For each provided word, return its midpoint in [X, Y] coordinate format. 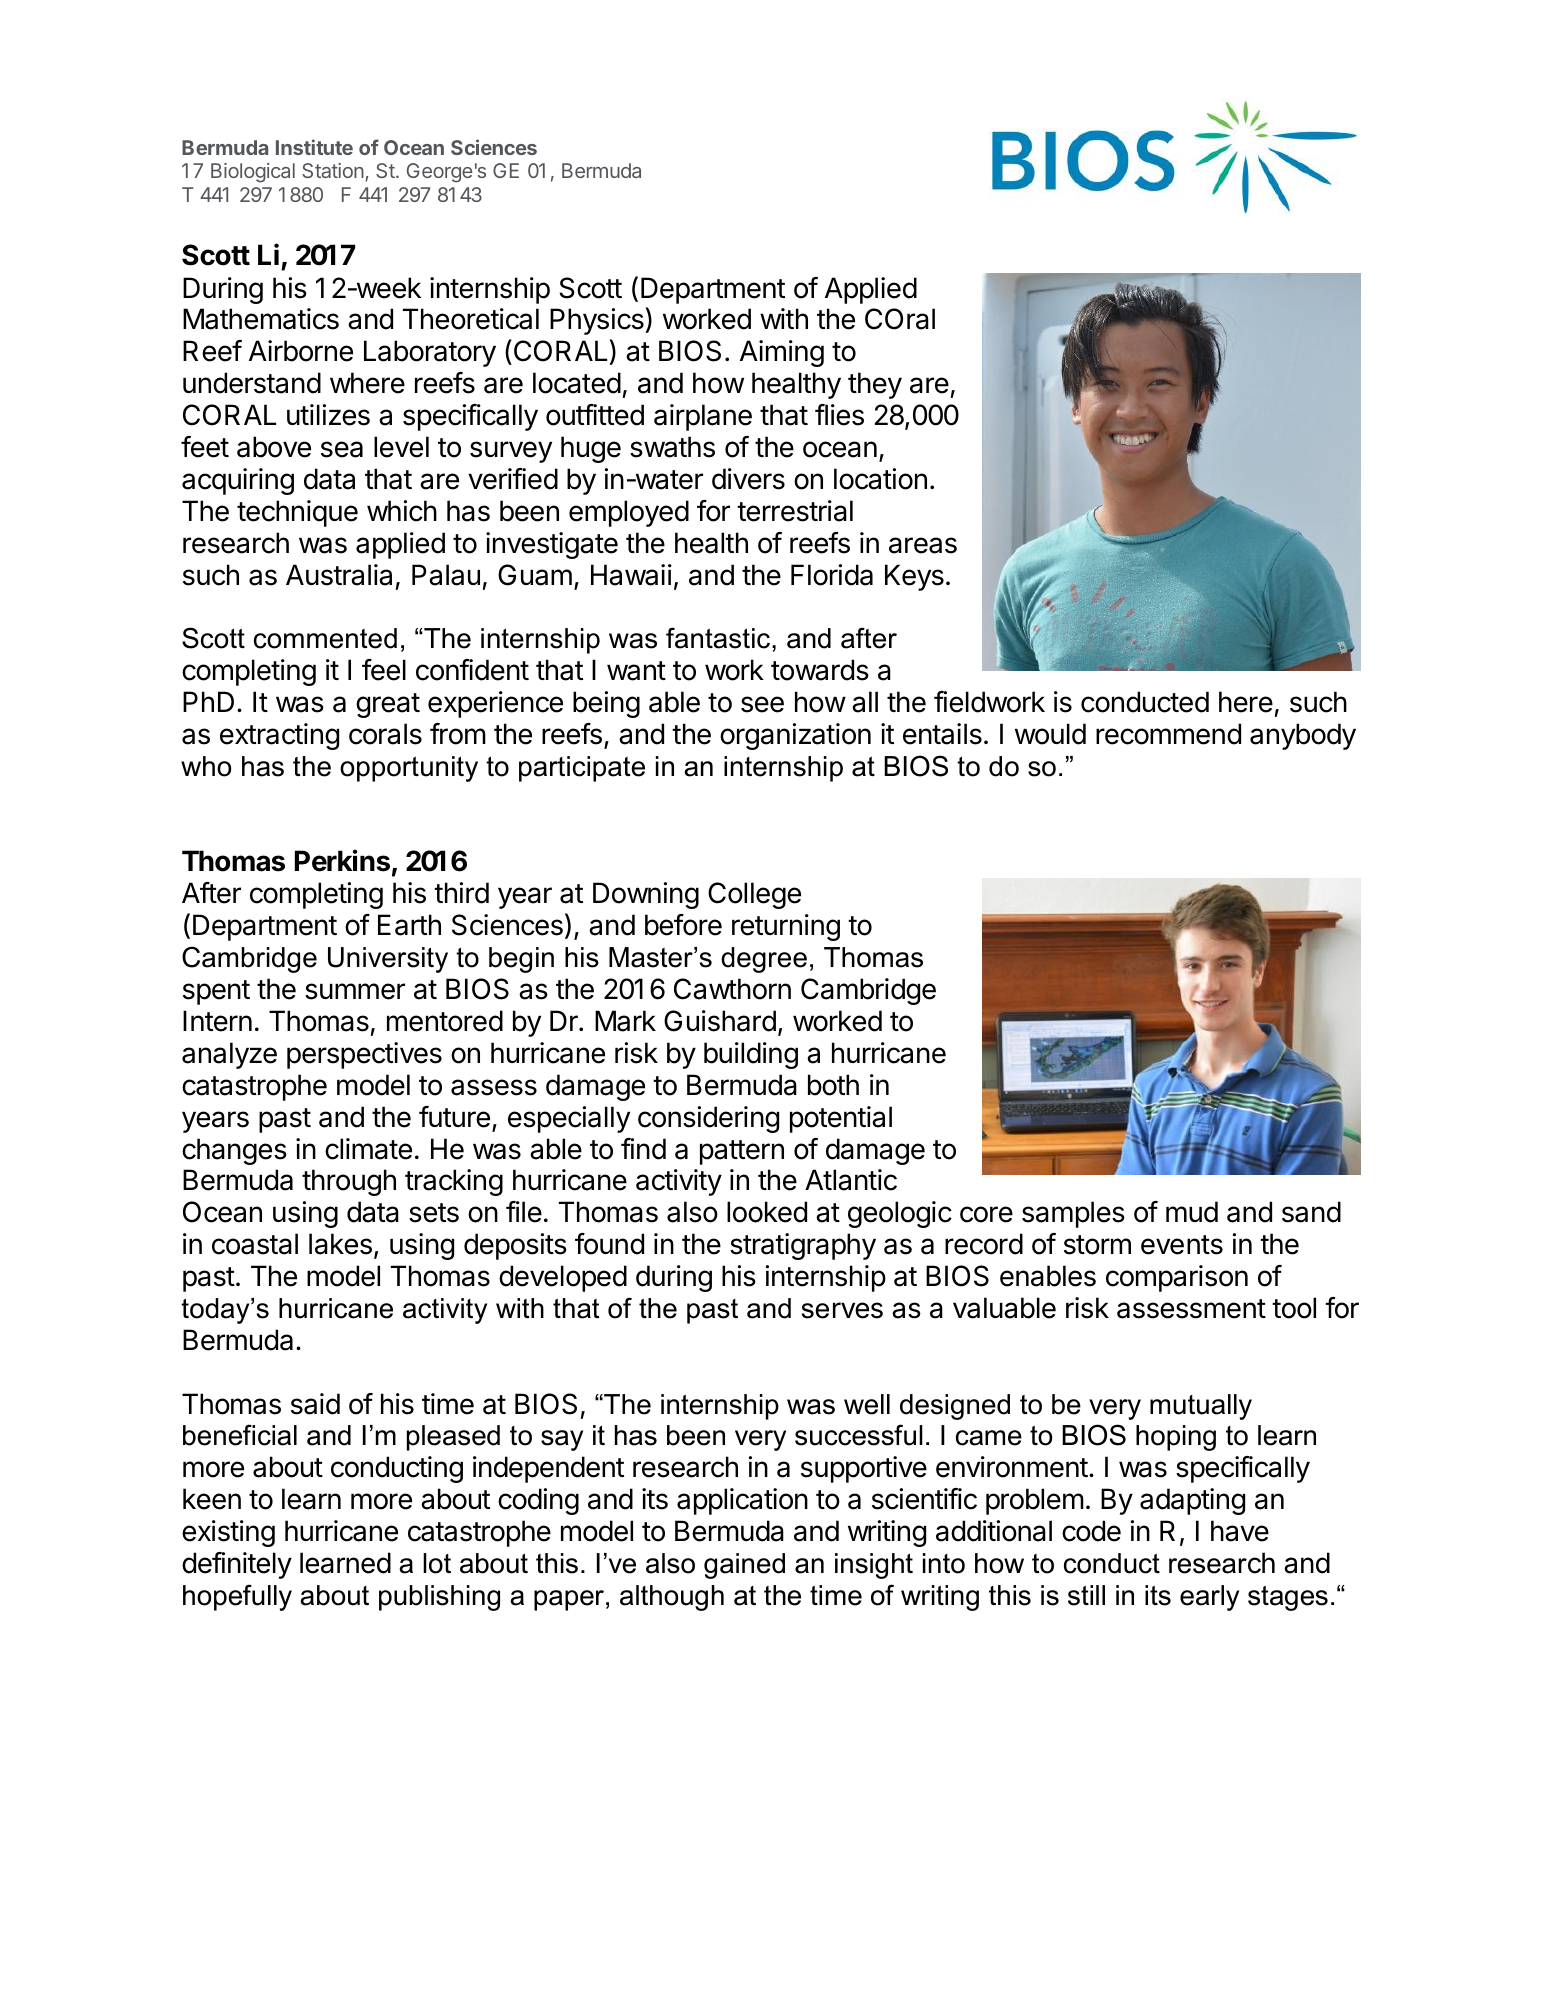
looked [767, 1212]
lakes [340, 1244]
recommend [1168, 734]
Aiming [782, 353]
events [1182, 1245]
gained [744, 1566]
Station [334, 172]
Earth [409, 925]
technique [297, 513]
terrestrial [795, 511]
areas [923, 545]
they [875, 385]
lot [437, 1563]
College [754, 895]
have [1240, 1531]
